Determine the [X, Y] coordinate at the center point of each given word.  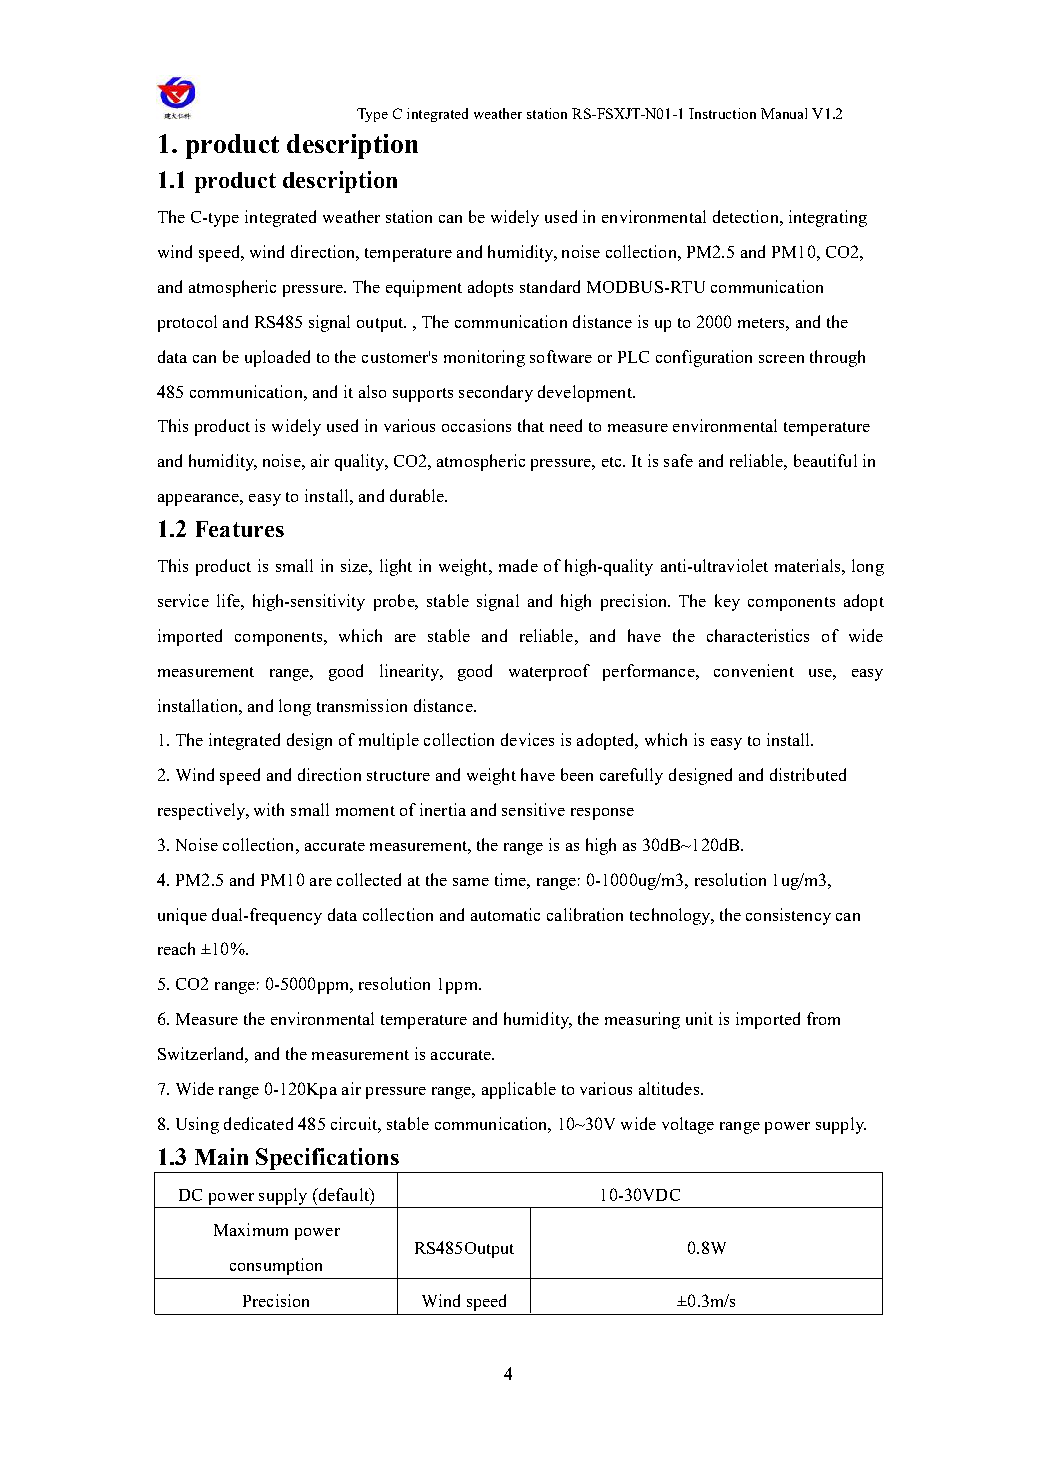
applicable [519, 1090]
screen [781, 359]
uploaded [277, 358]
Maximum [251, 1229]
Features [240, 529]
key [727, 602]
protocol [187, 323]
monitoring [484, 358]
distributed [808, 774]
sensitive [533, 809]
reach [176, 948]
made [518, 565]
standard [550, 286]
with [269, 809]
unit [699, 1018]
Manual [784, 113]
